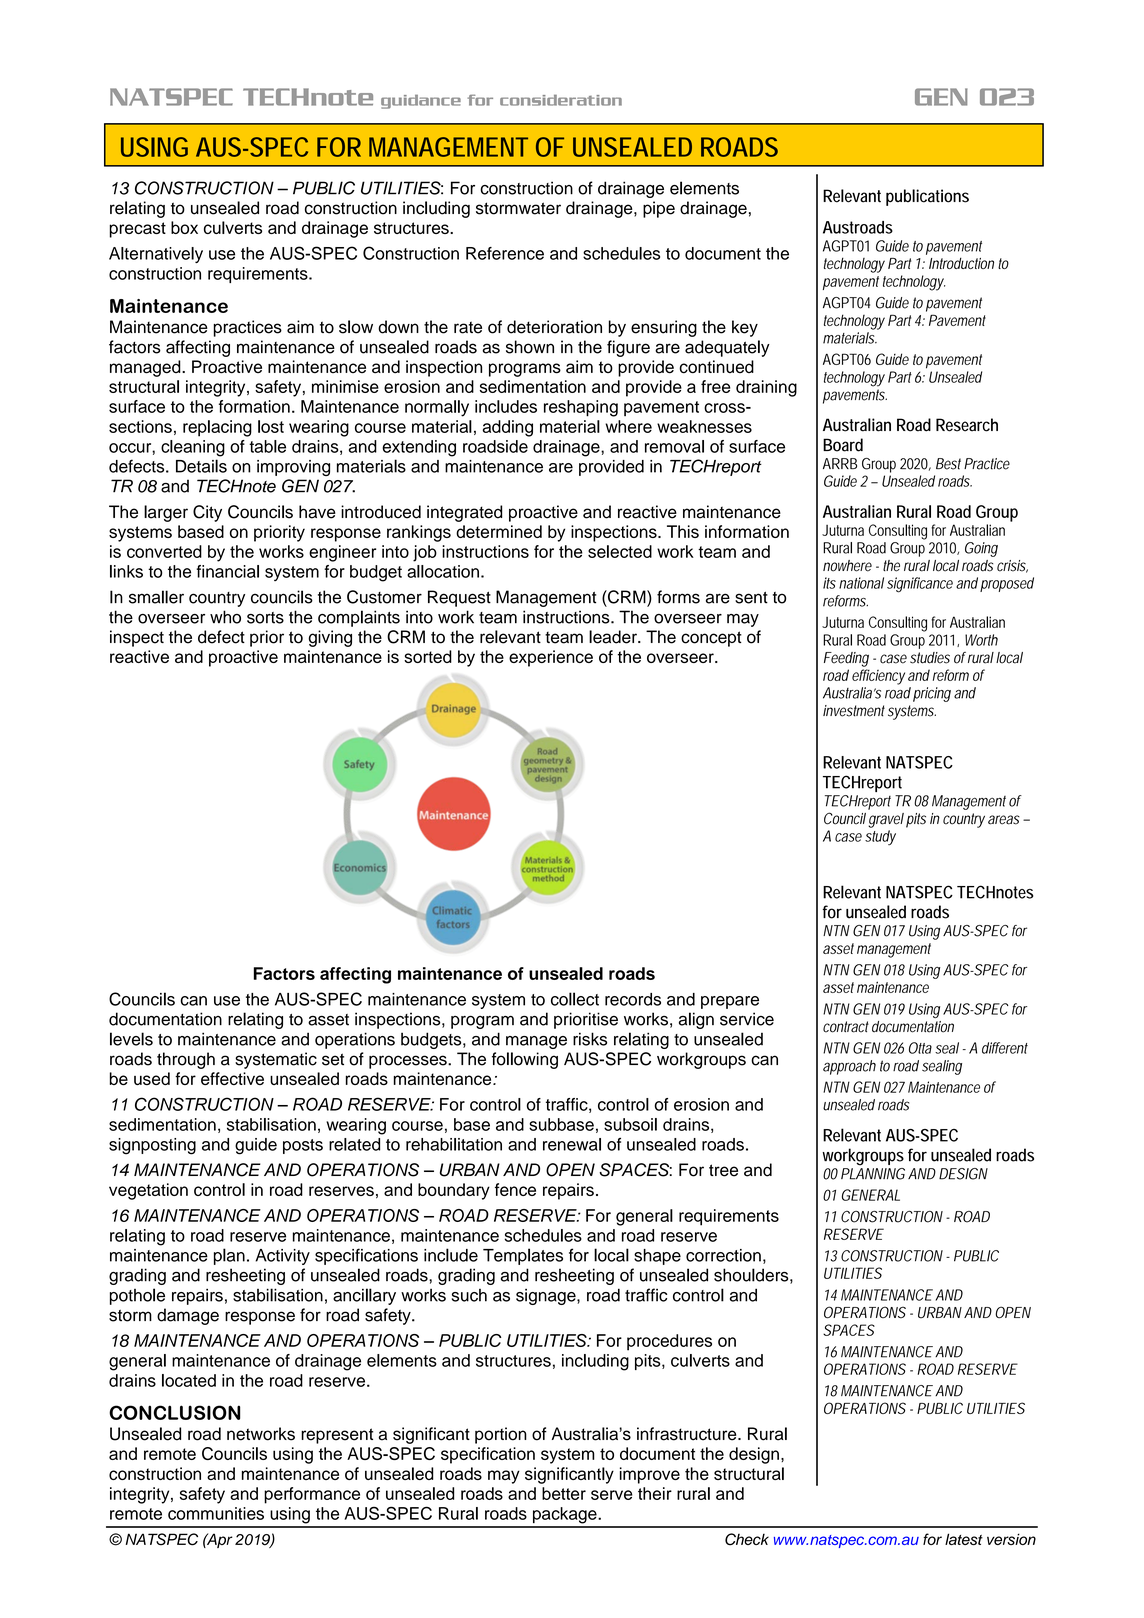 The image size is (1144, 1618). I want to click on effective, so click(232, 1078).
